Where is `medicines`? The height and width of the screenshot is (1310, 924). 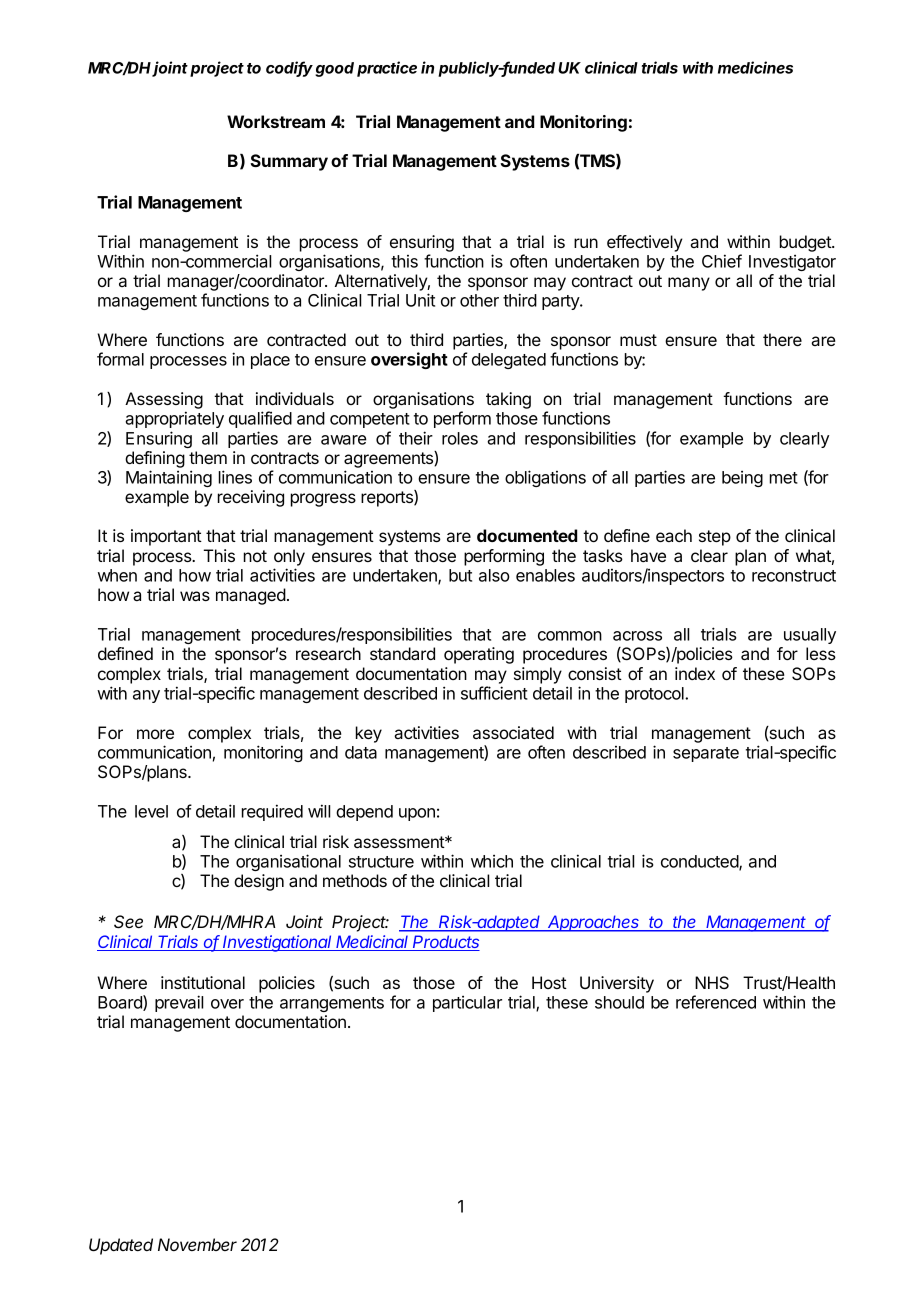
medicines is located at coordinates (755, 67).
